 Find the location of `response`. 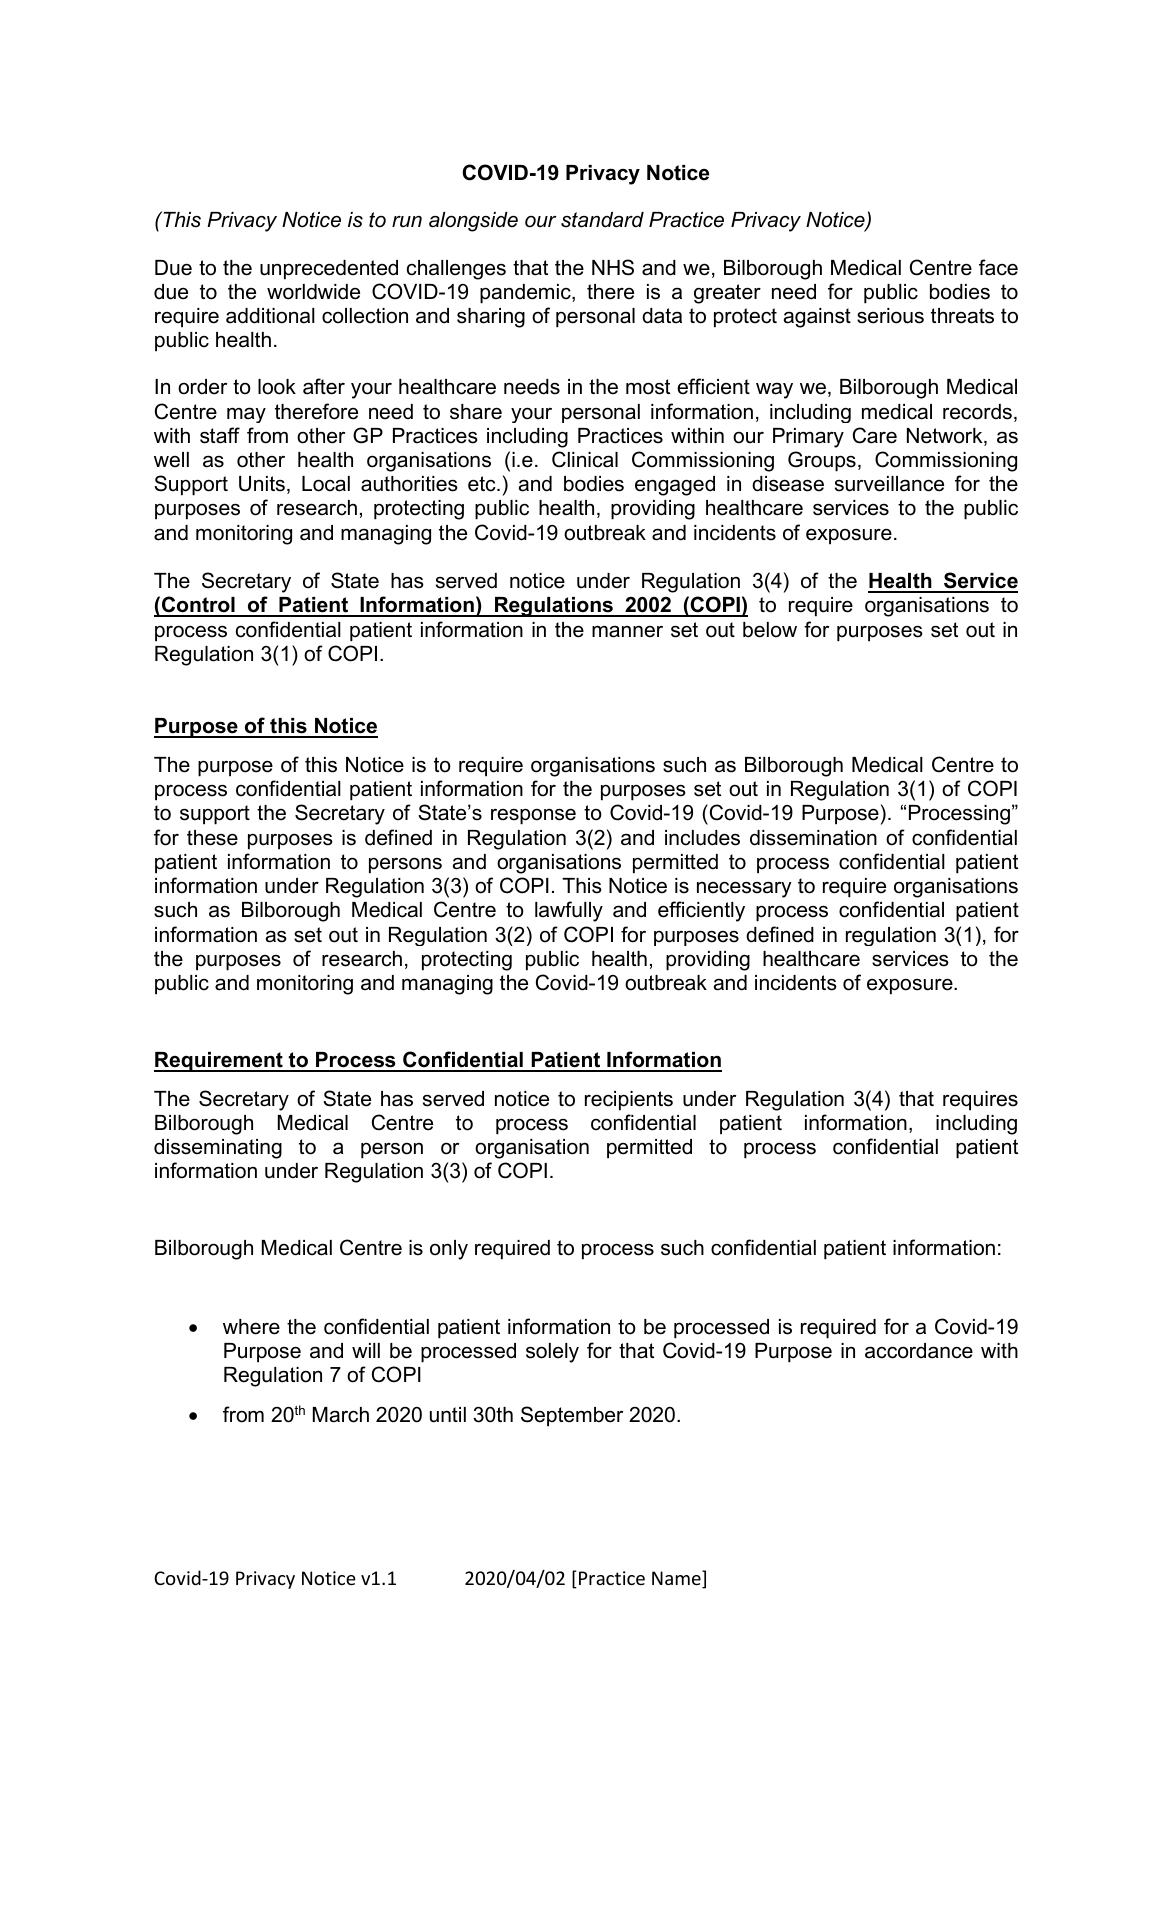

response is located at coordinates (533, 816).
